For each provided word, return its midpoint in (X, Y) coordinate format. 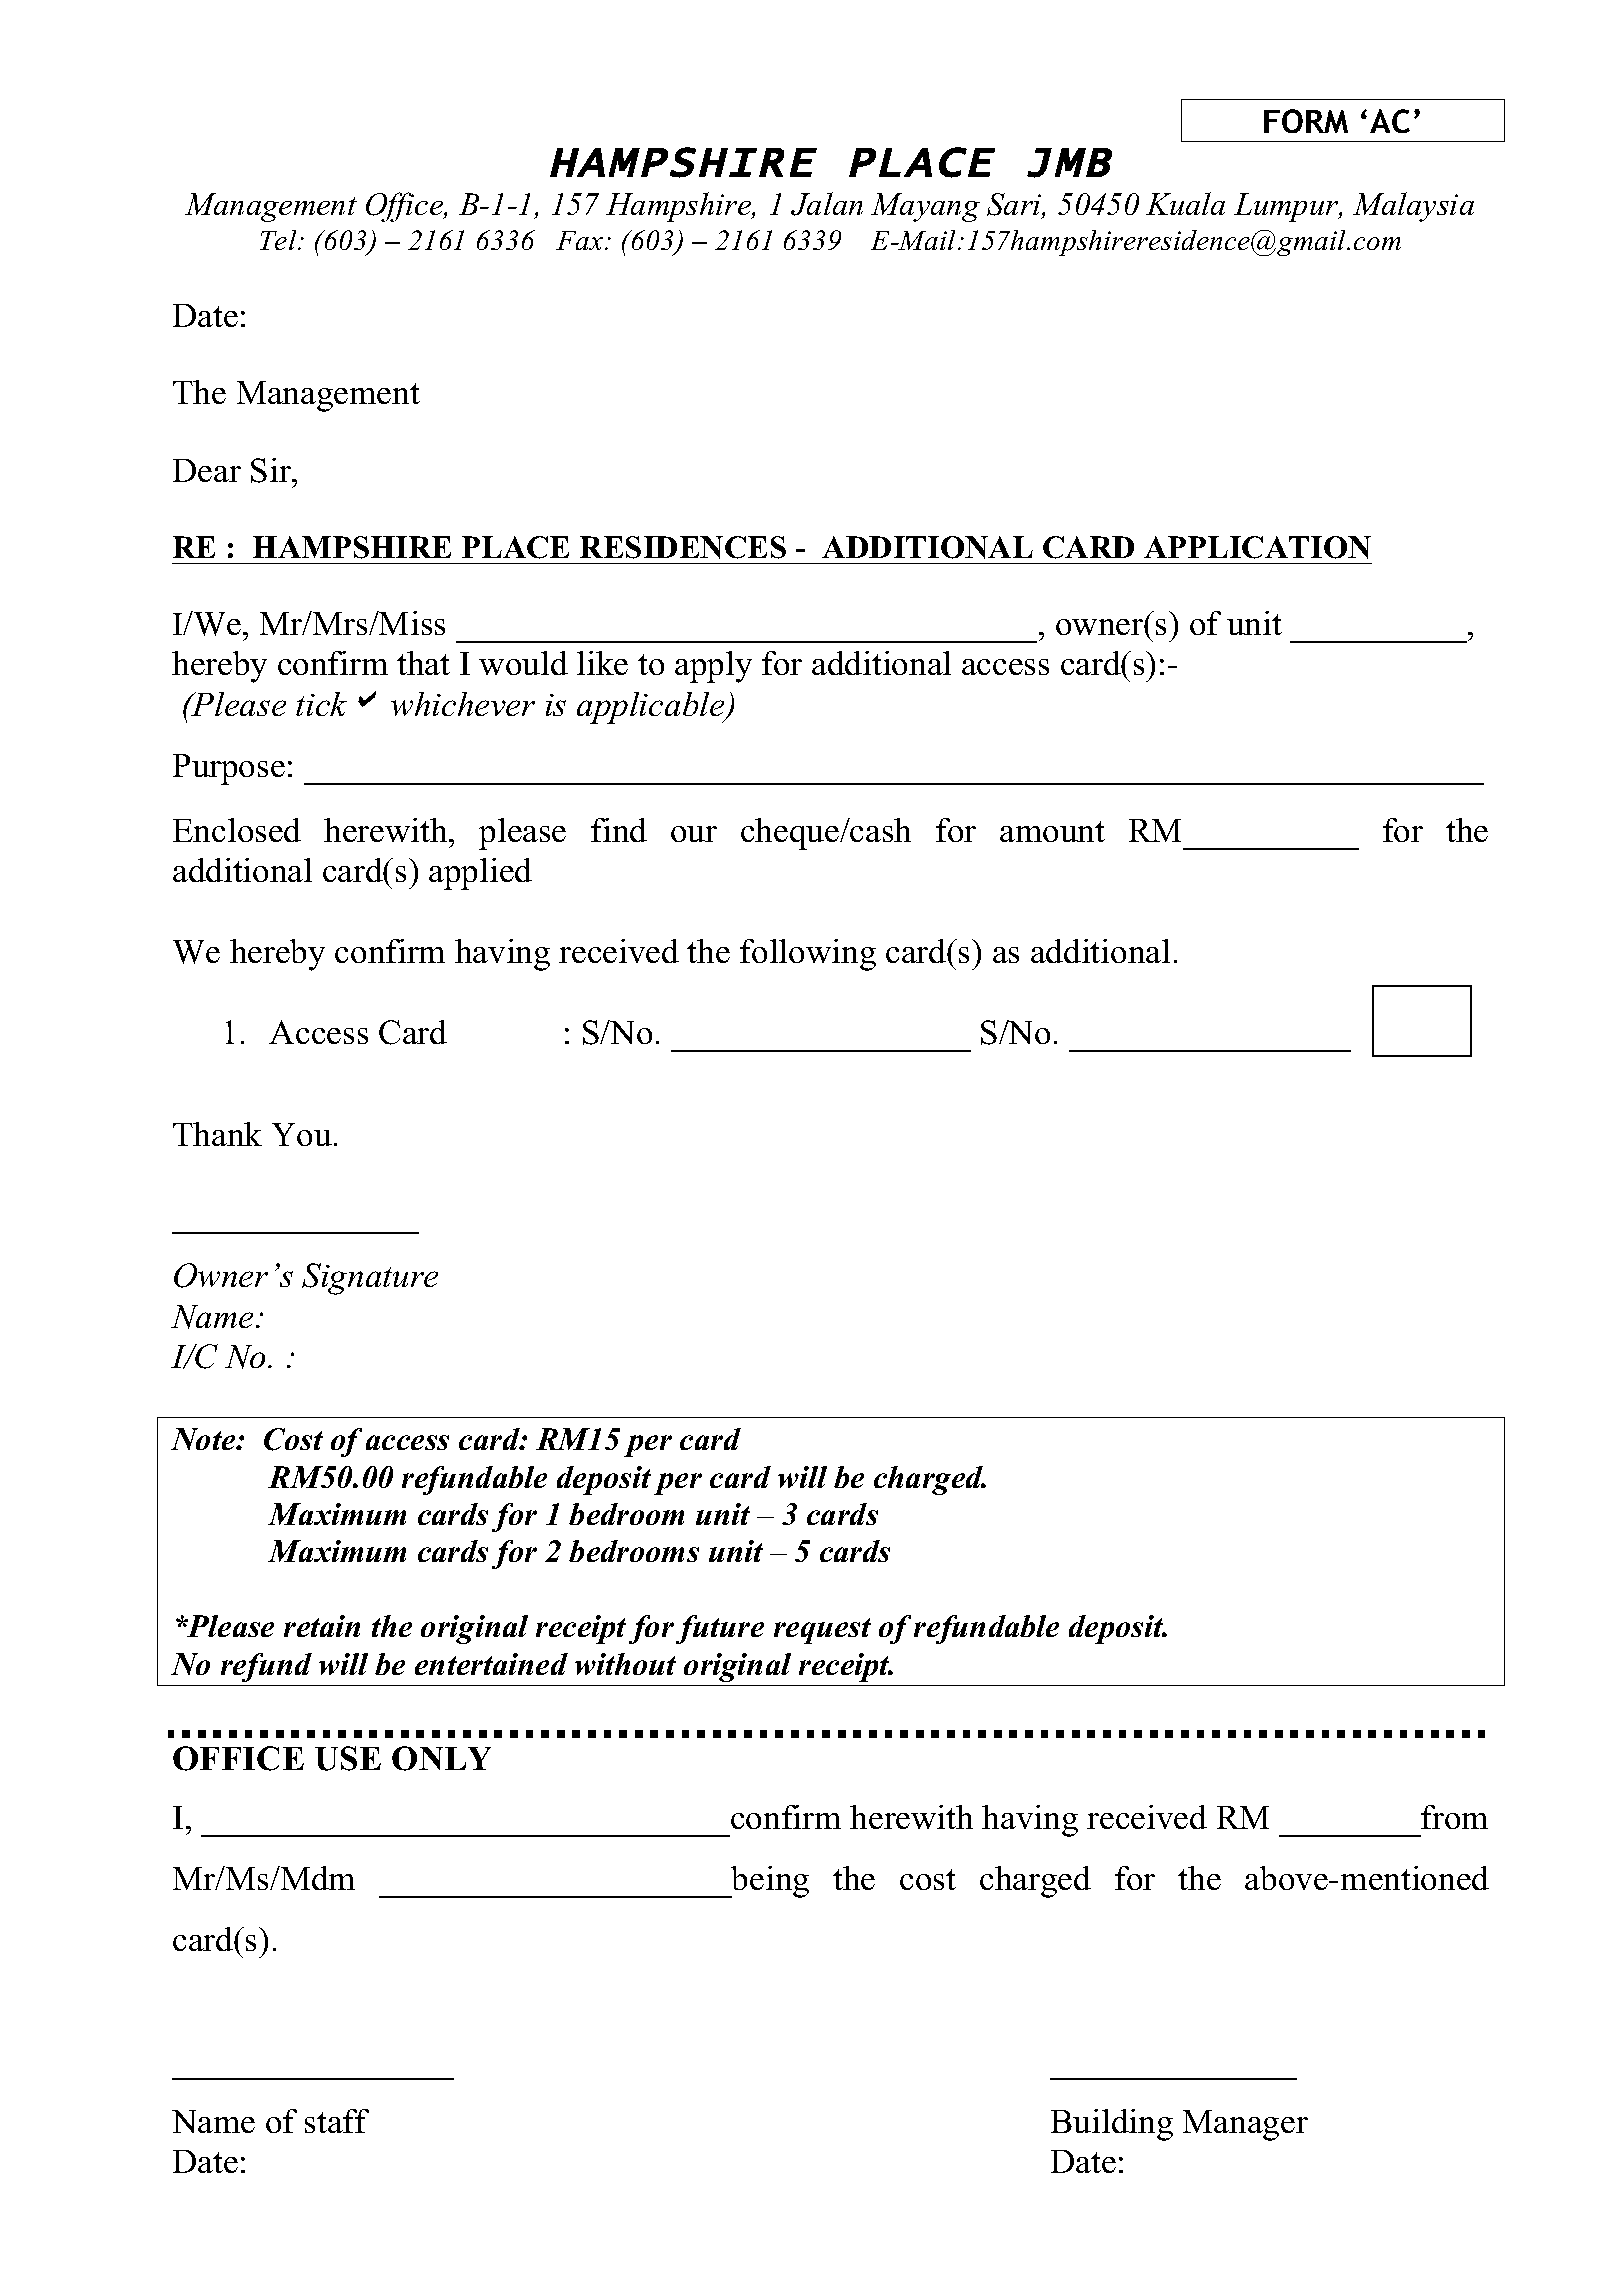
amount (1052, 831)
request (822, 1631)
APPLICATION (1257, 547)
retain (322, 1626)
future (720, 1629)
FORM (1306, 121)
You (302, 1134)
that (423, 663)
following (808, 955)
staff (337, 2121)
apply (713, 667)
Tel (279, 240)
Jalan (827, 204)
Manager (1245, 2125)
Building (1112, 2125)
